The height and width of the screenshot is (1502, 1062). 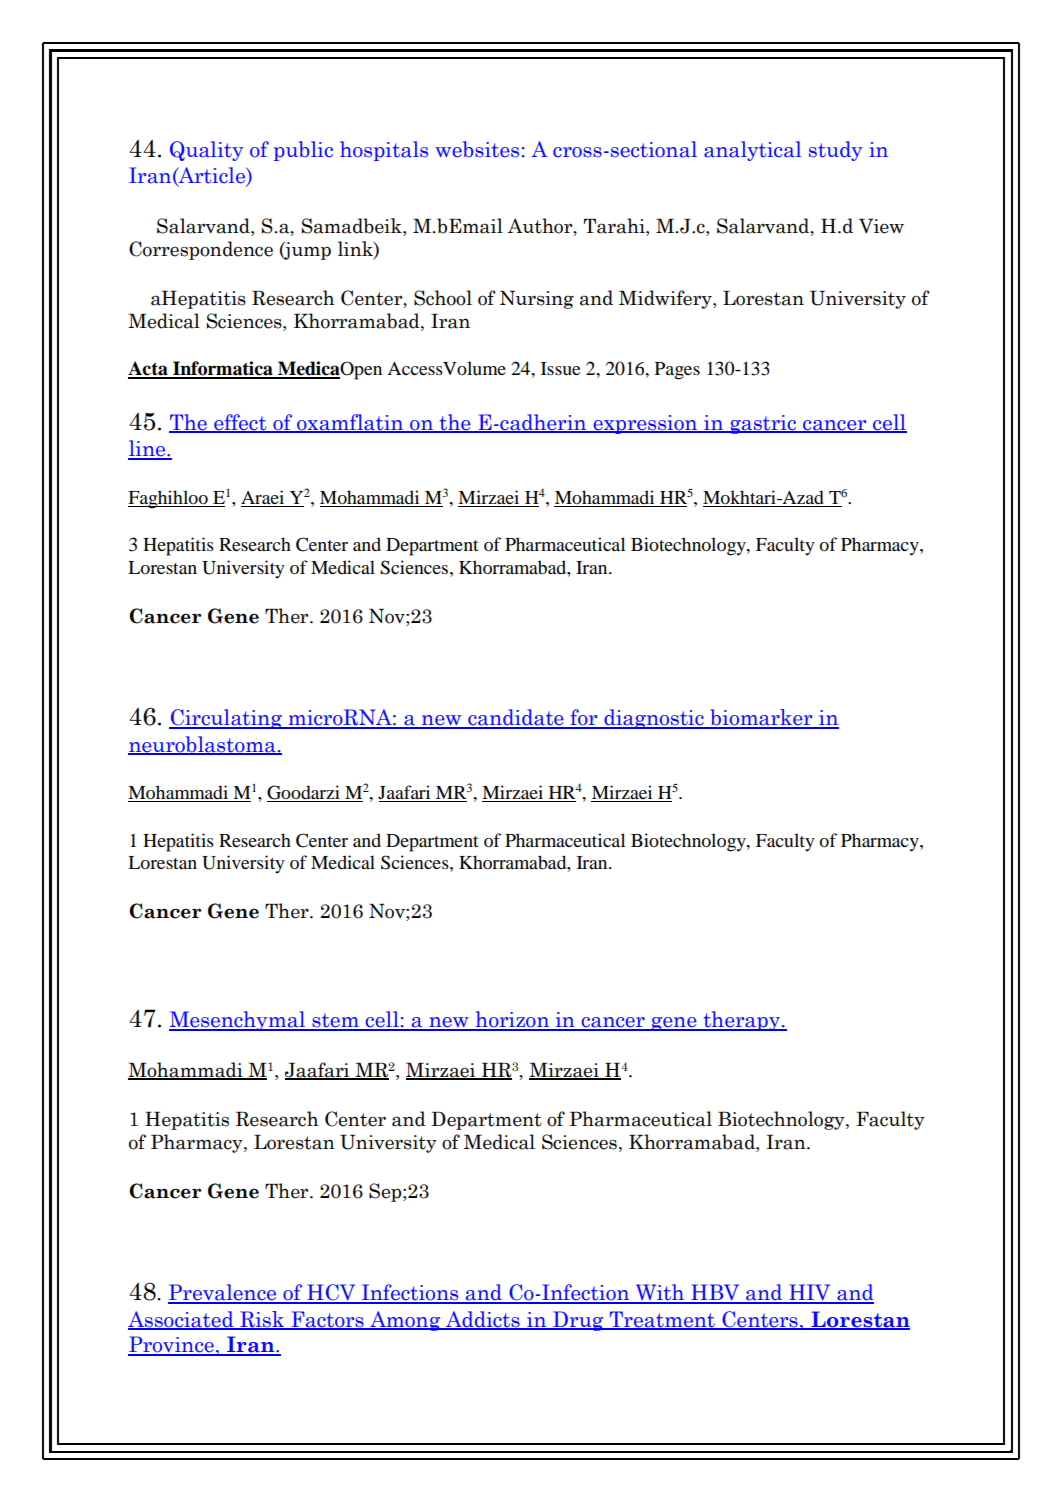 What do you see at coordinates (761, 718) in the screenshot?
I see `biomarker` at bounding box center [761, 718].
